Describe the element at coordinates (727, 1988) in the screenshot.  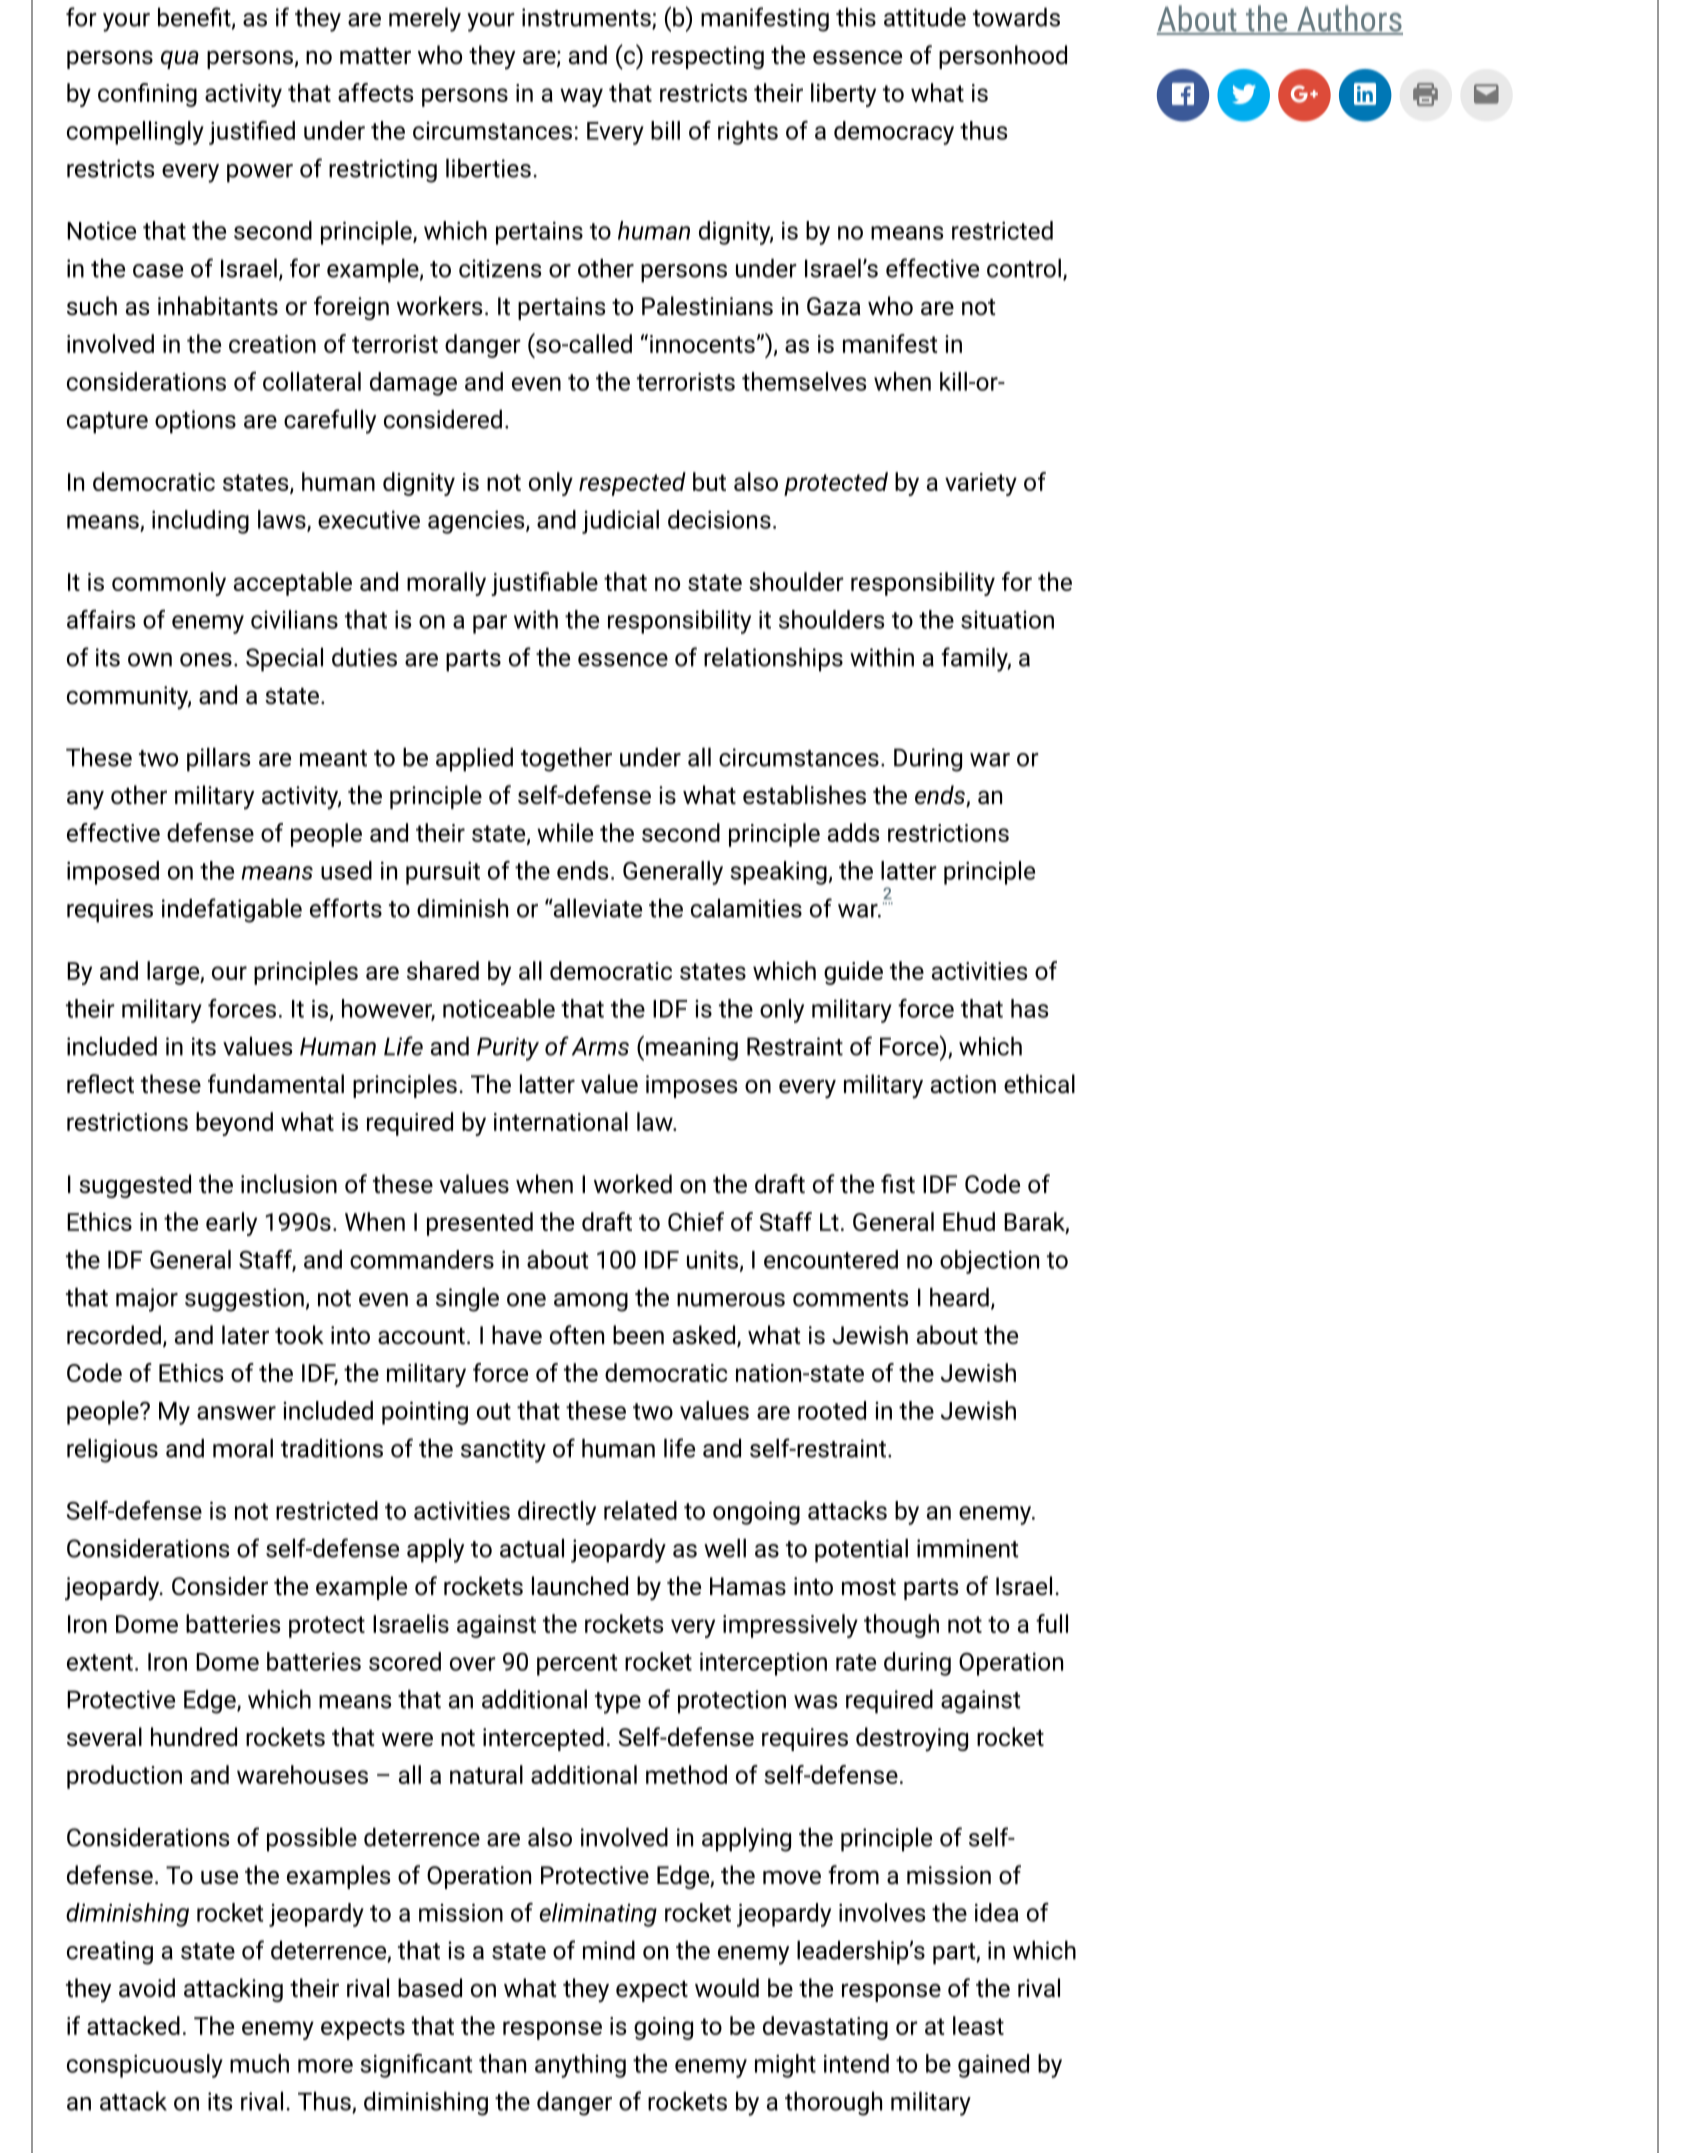
I see `would` at that location.
